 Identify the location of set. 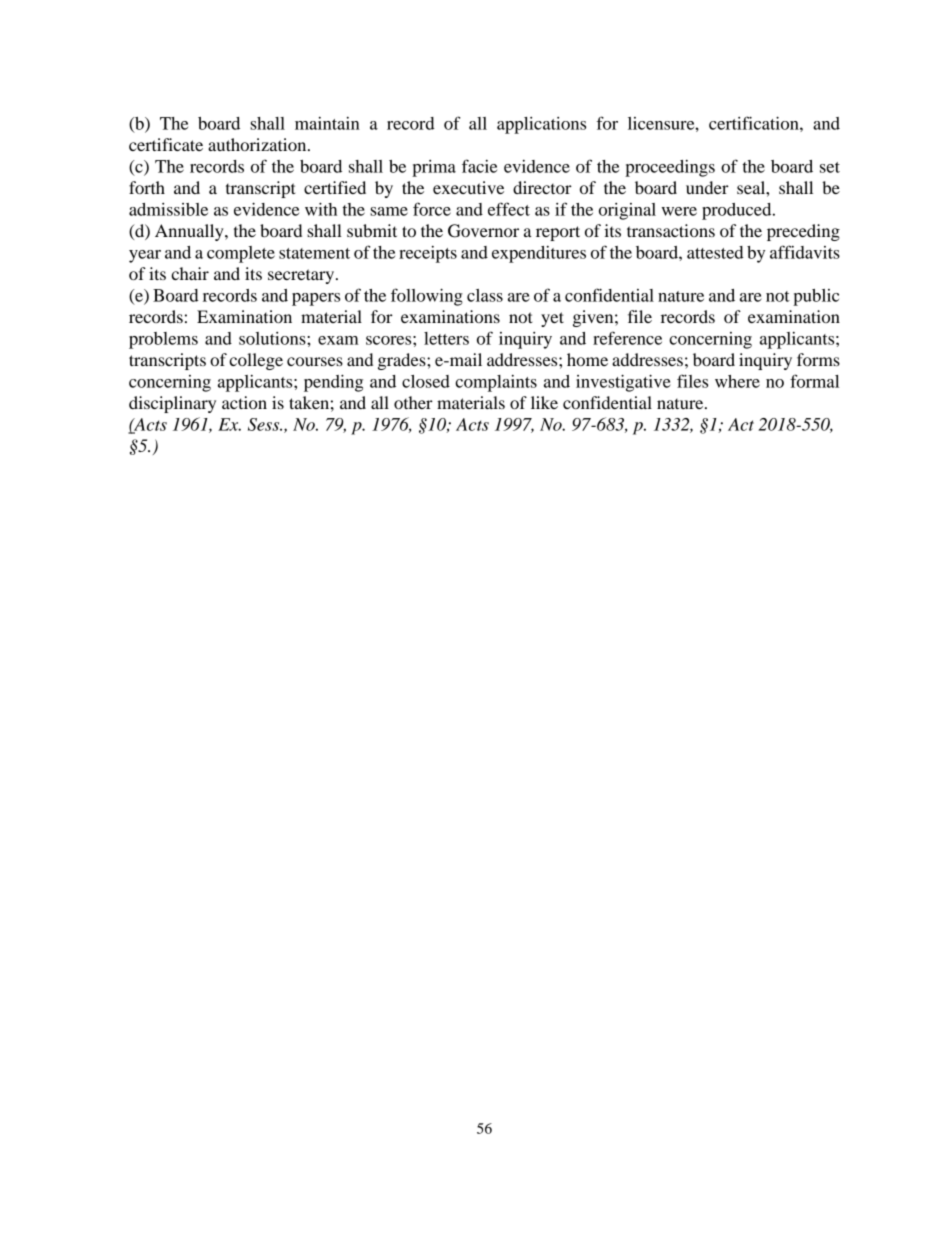
(830, 167).
